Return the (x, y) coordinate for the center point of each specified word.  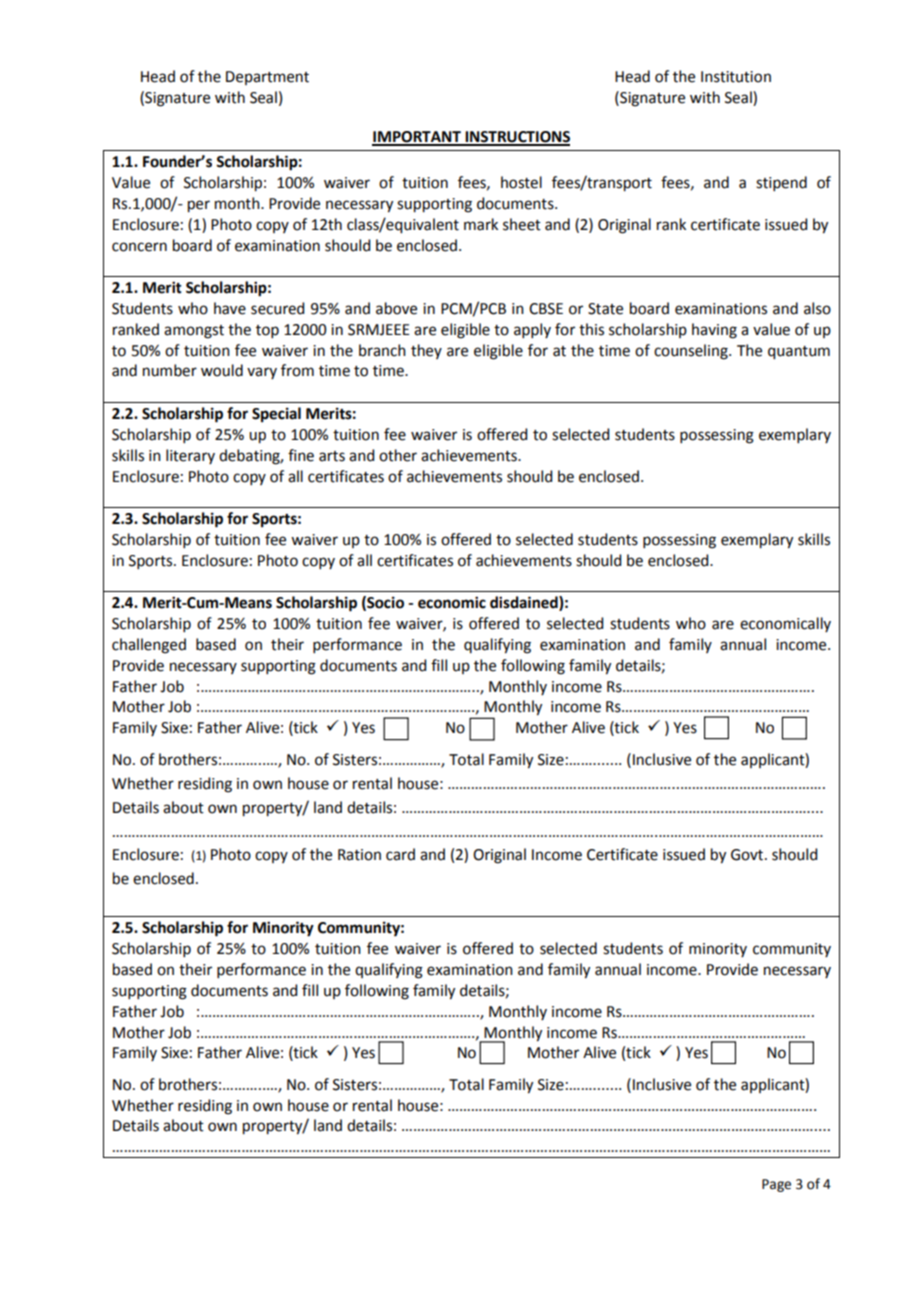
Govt (748, 855)
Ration (359, 855)
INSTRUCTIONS (516, 138)
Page (776, 1185)
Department (267, 78)
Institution (736, 77)
